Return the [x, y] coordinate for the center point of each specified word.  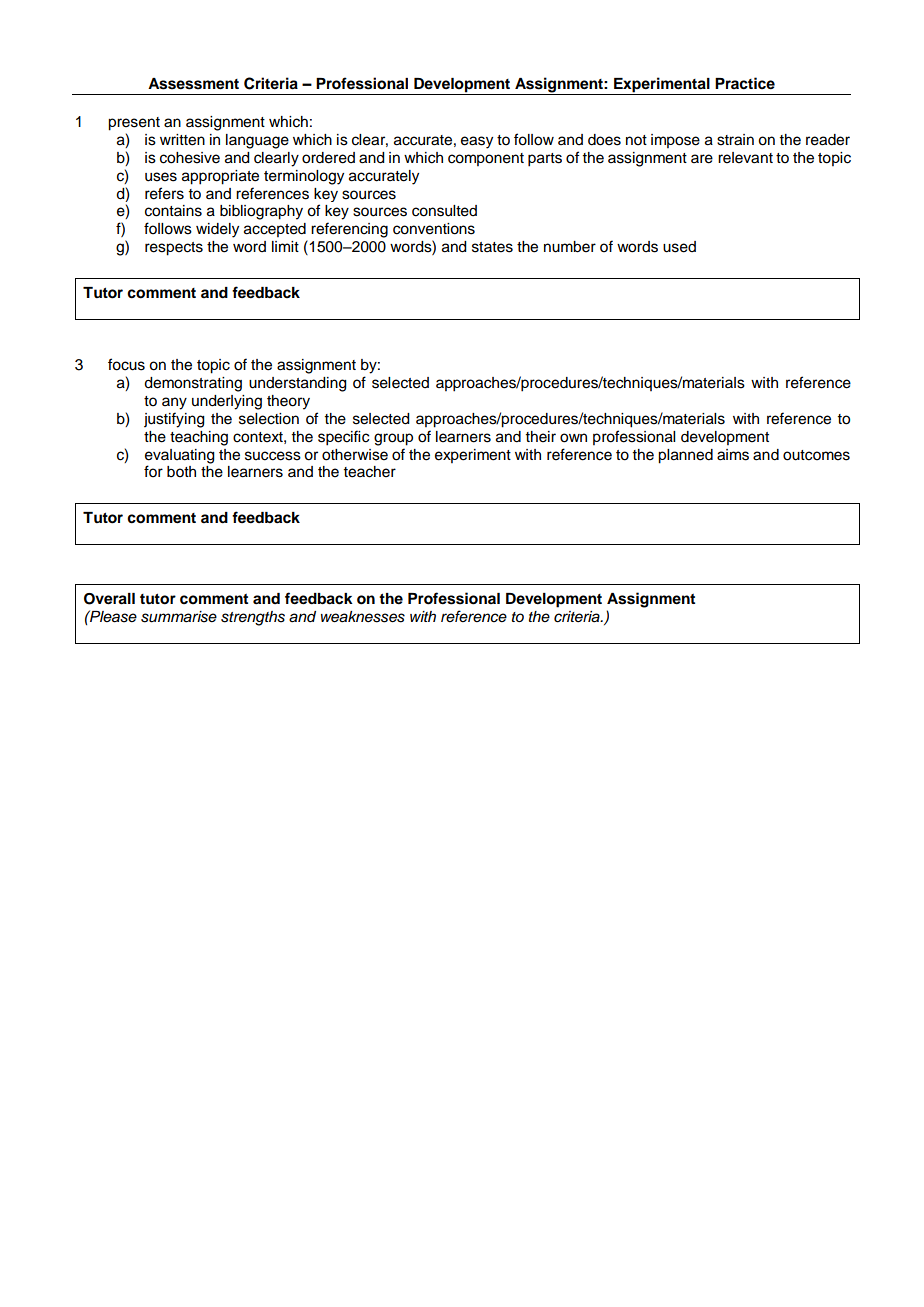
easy [477, 142]
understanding [298, 384]
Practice [745, 83]
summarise [179, 617]
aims [733, 455]
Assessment [193, 84]
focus [126, 364]
